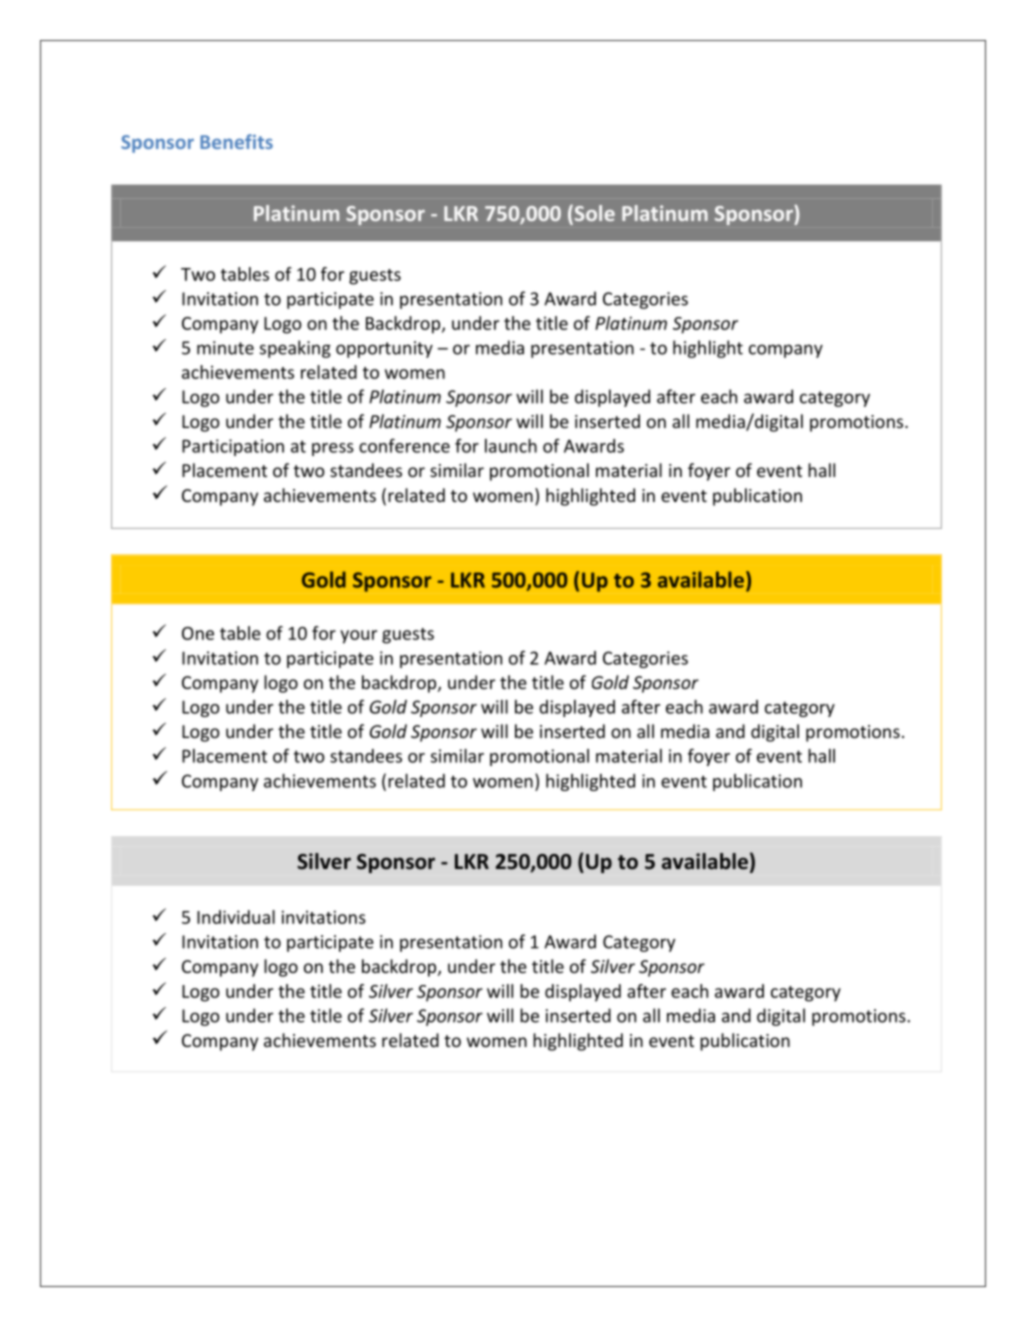 Image resolution: width=1026 pixels, height=1327 pixels. Describe the element at coordinates (295, 349) in the screenshot. I see `speaking` at that location.
